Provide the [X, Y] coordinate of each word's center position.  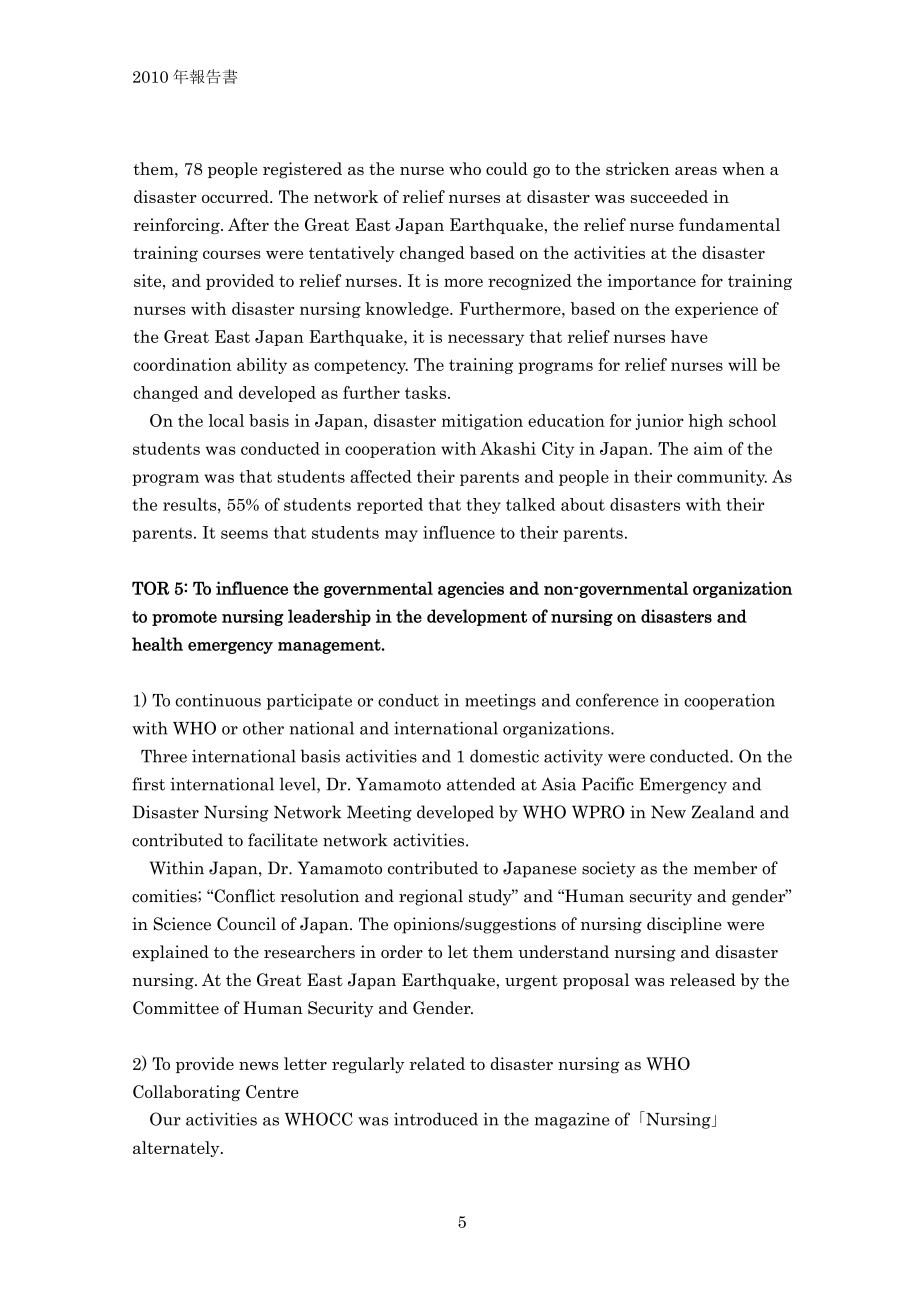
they [483, 506]
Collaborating [186, 1093]
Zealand [723, 812]
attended [481, 784]
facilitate [283, 840]
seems [244, 534]
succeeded [669, 196]
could [507, 168]
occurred [236, 196]
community [722, 478]
